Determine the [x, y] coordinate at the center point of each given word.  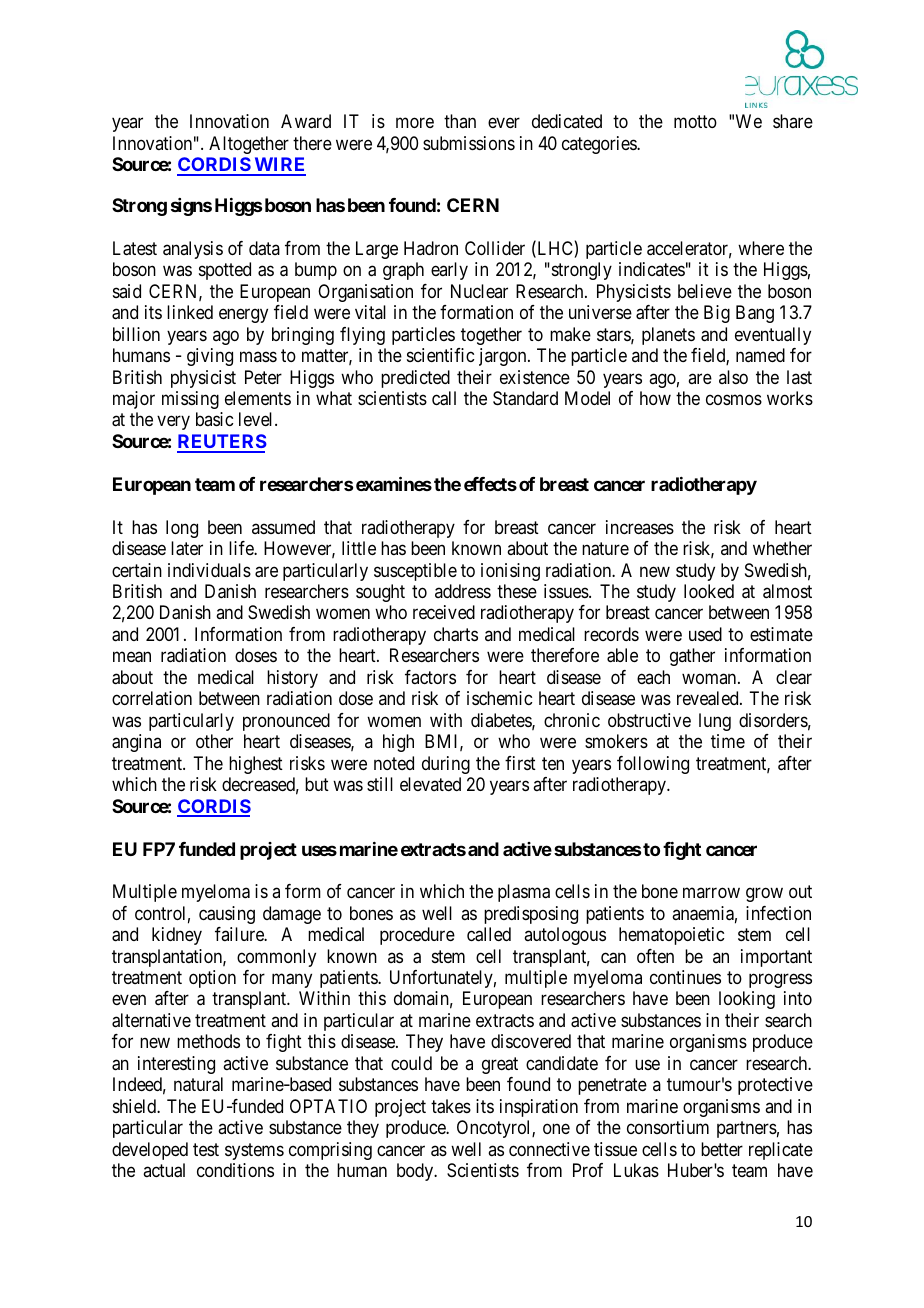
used [705, 634]
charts [456, 634]
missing [190, 400]
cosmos [734, 399]
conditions [235, 1170]
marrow [711, 893]
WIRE [279, 166]
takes [451, 1106]
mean [132, 657]
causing [227, 915]
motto [695, 121]
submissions [469, 143]
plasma [524, 893]
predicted [415, 379]
